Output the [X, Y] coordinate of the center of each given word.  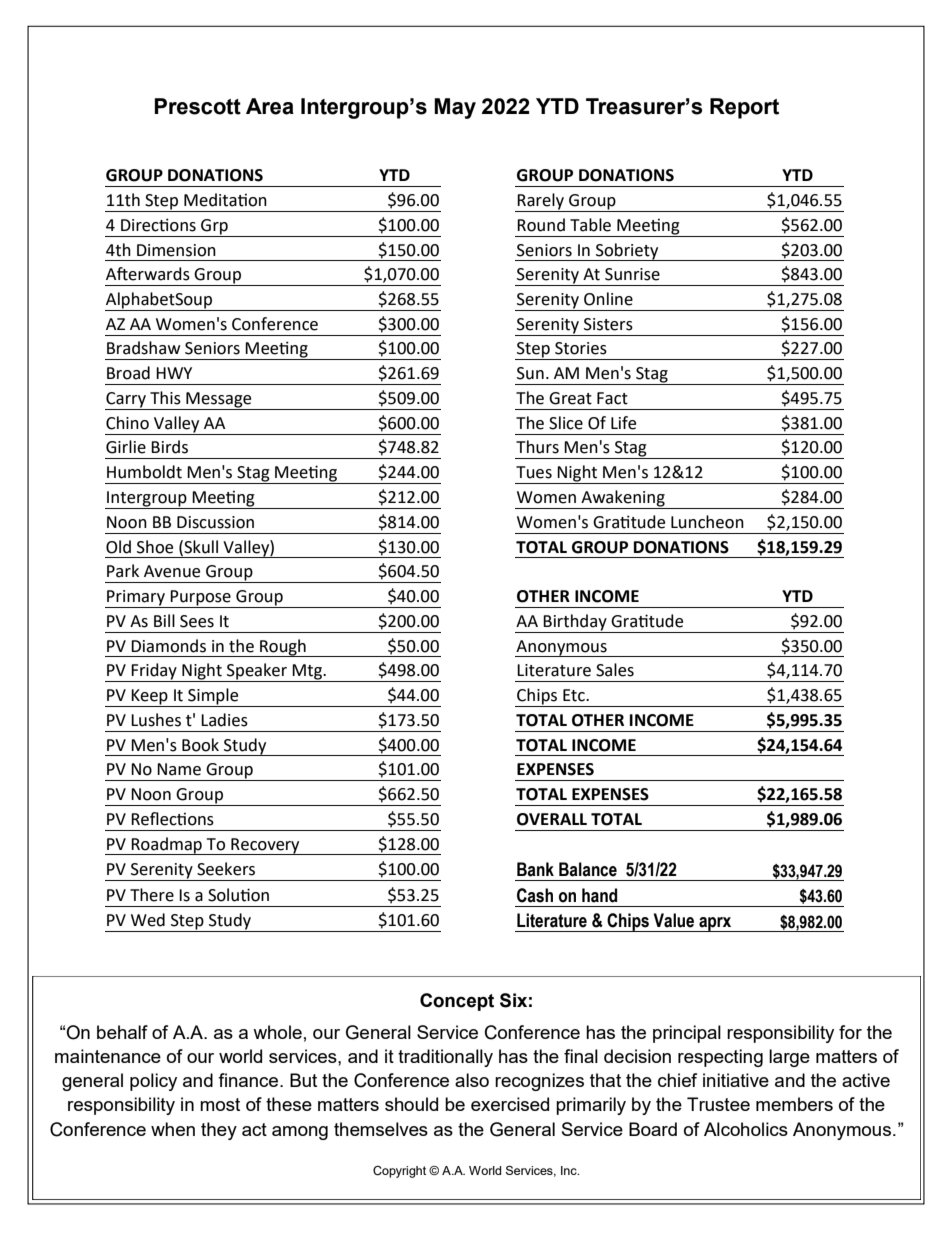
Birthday [575, 623]
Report [744, 108]
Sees [197, 621]
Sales [615, 670]
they [219, 1131]
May [455, 108]
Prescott [197, 106]
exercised [510, 1104]
